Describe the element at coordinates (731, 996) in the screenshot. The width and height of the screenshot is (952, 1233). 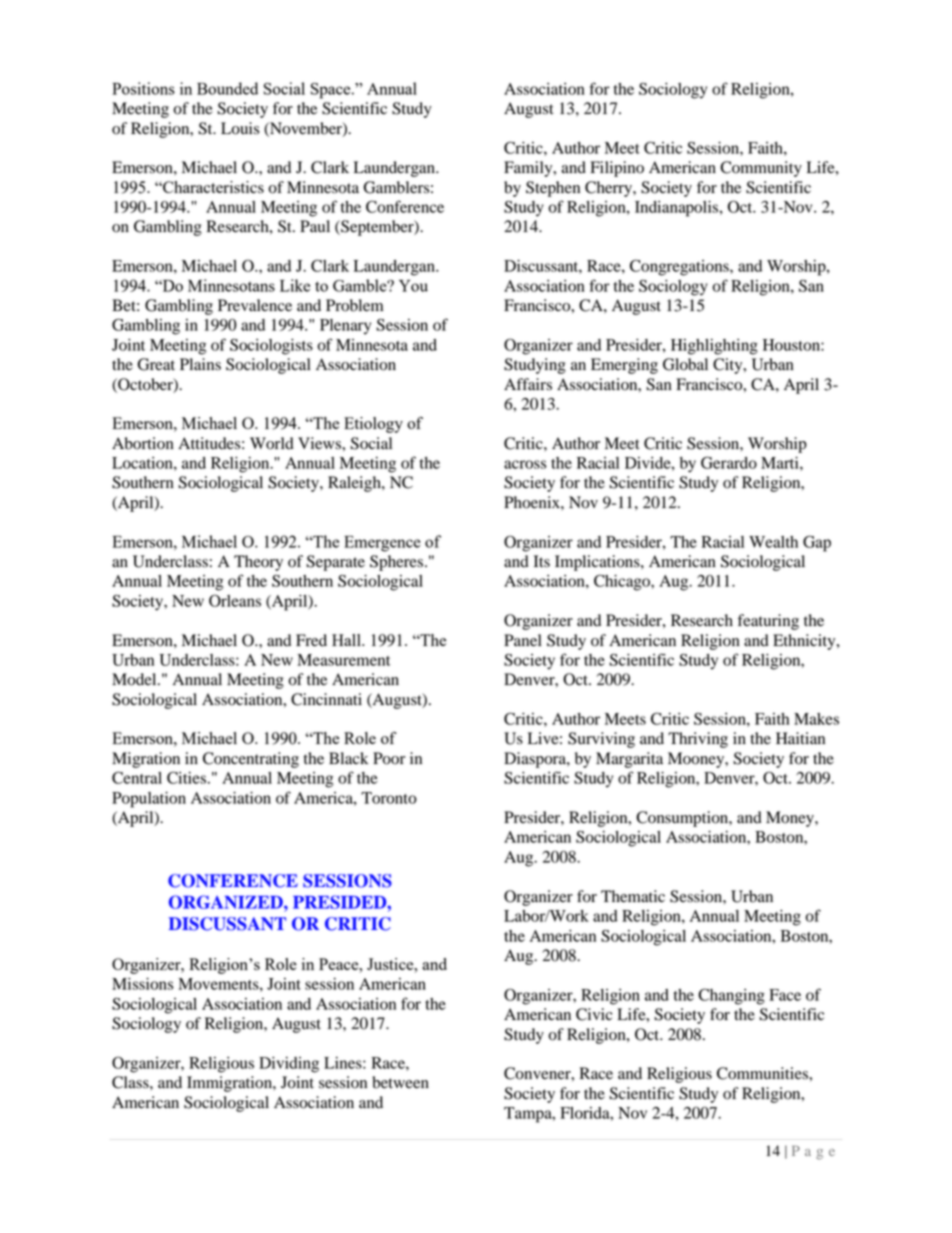
I see `Changing` at that location.
